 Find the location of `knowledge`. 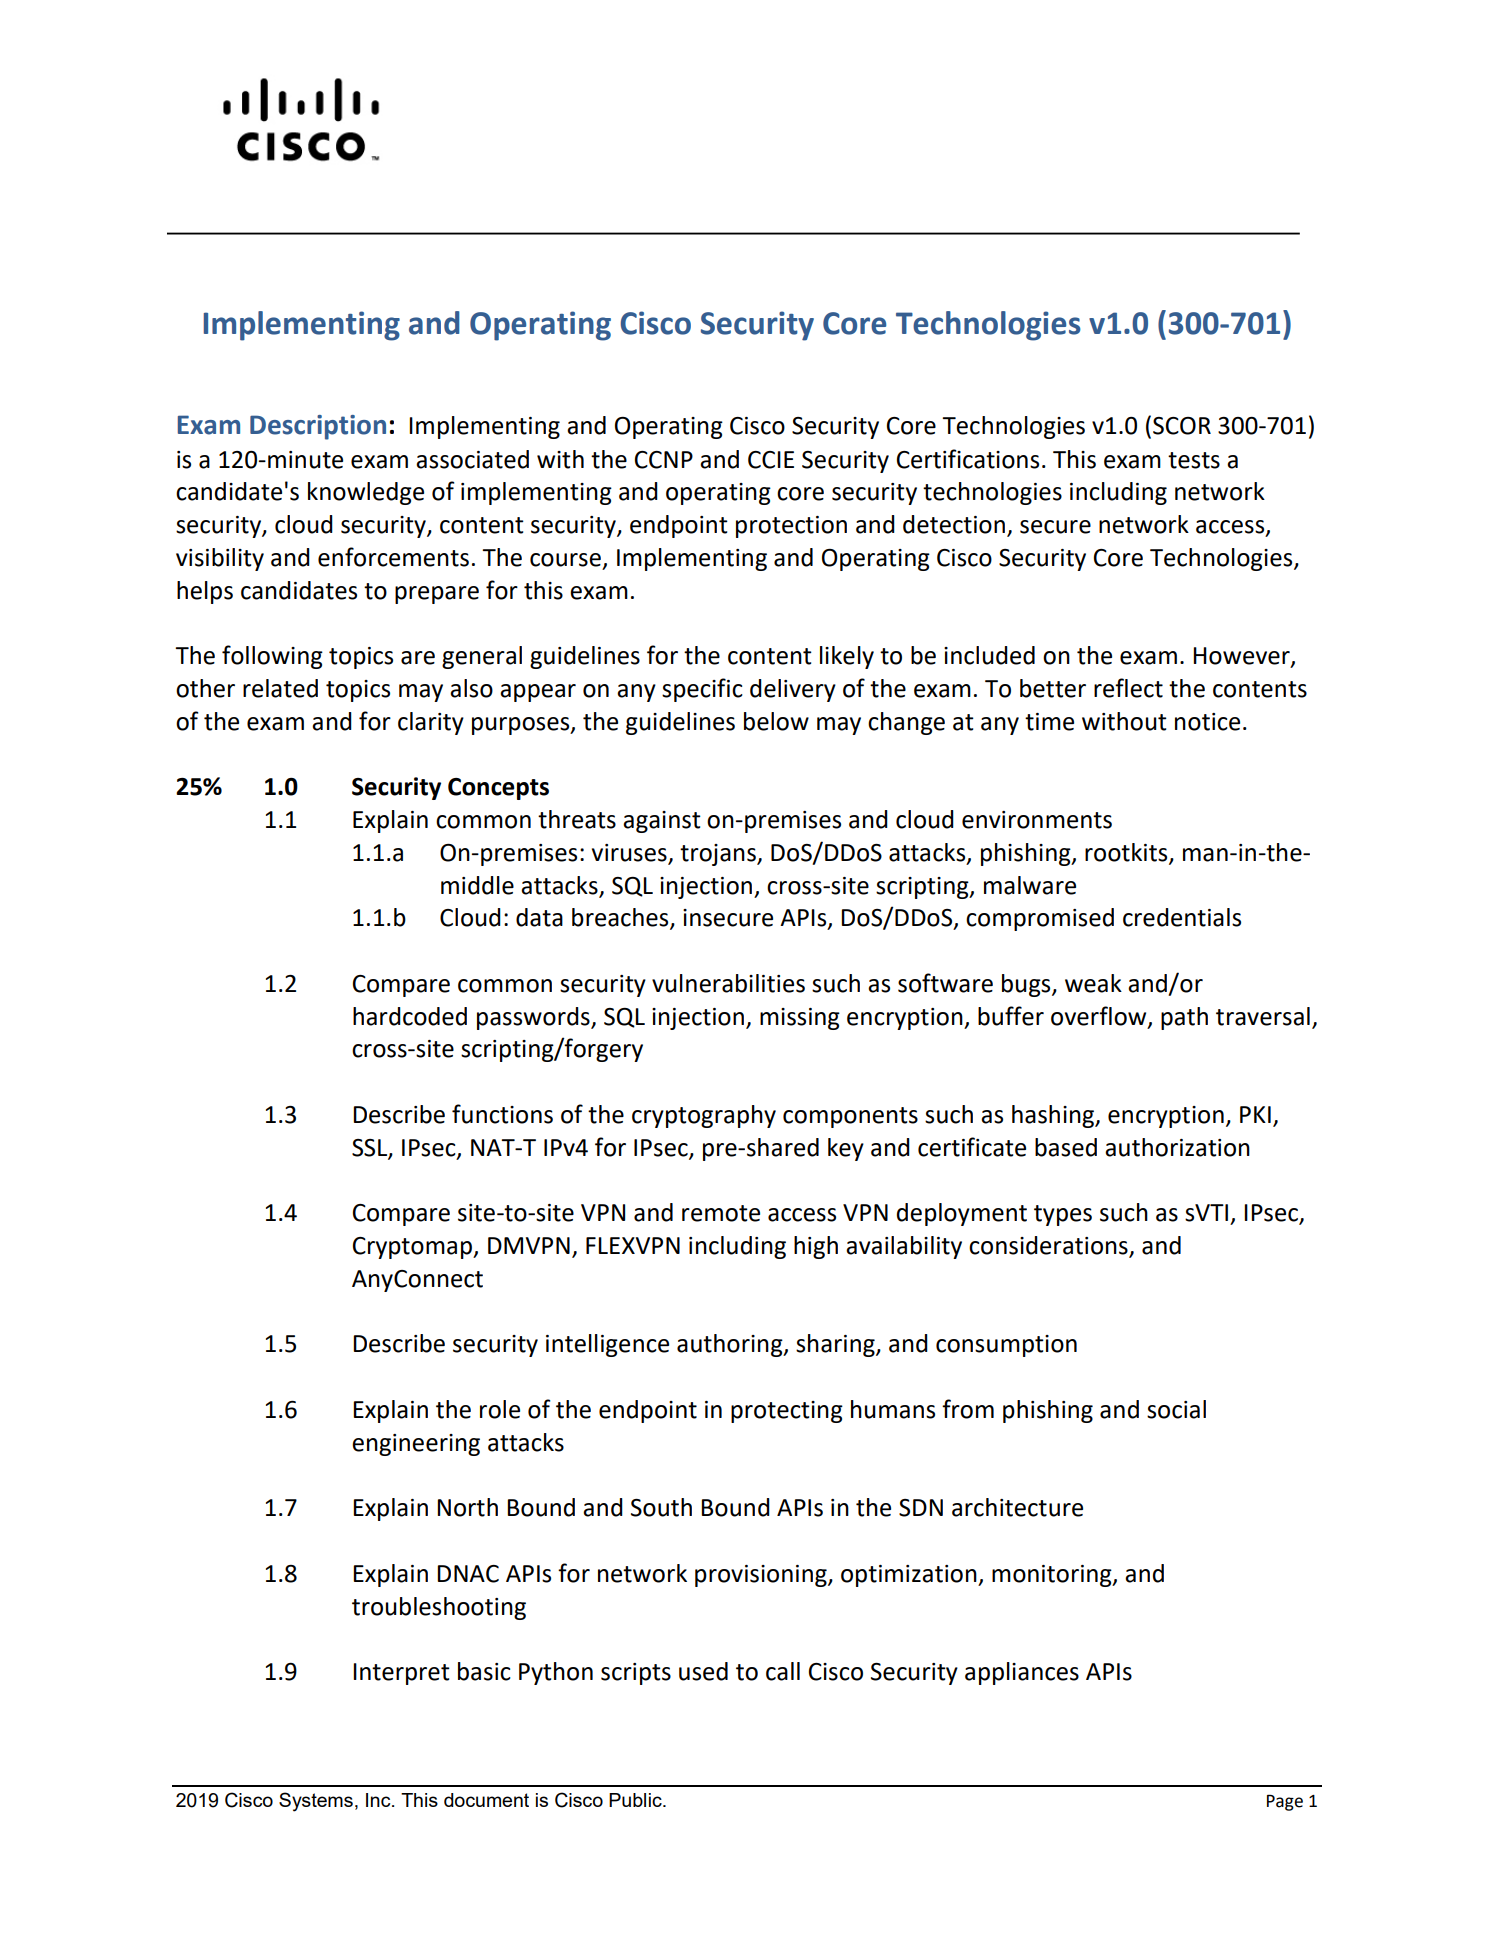

knowledge is located at coordinates (366, 493).
